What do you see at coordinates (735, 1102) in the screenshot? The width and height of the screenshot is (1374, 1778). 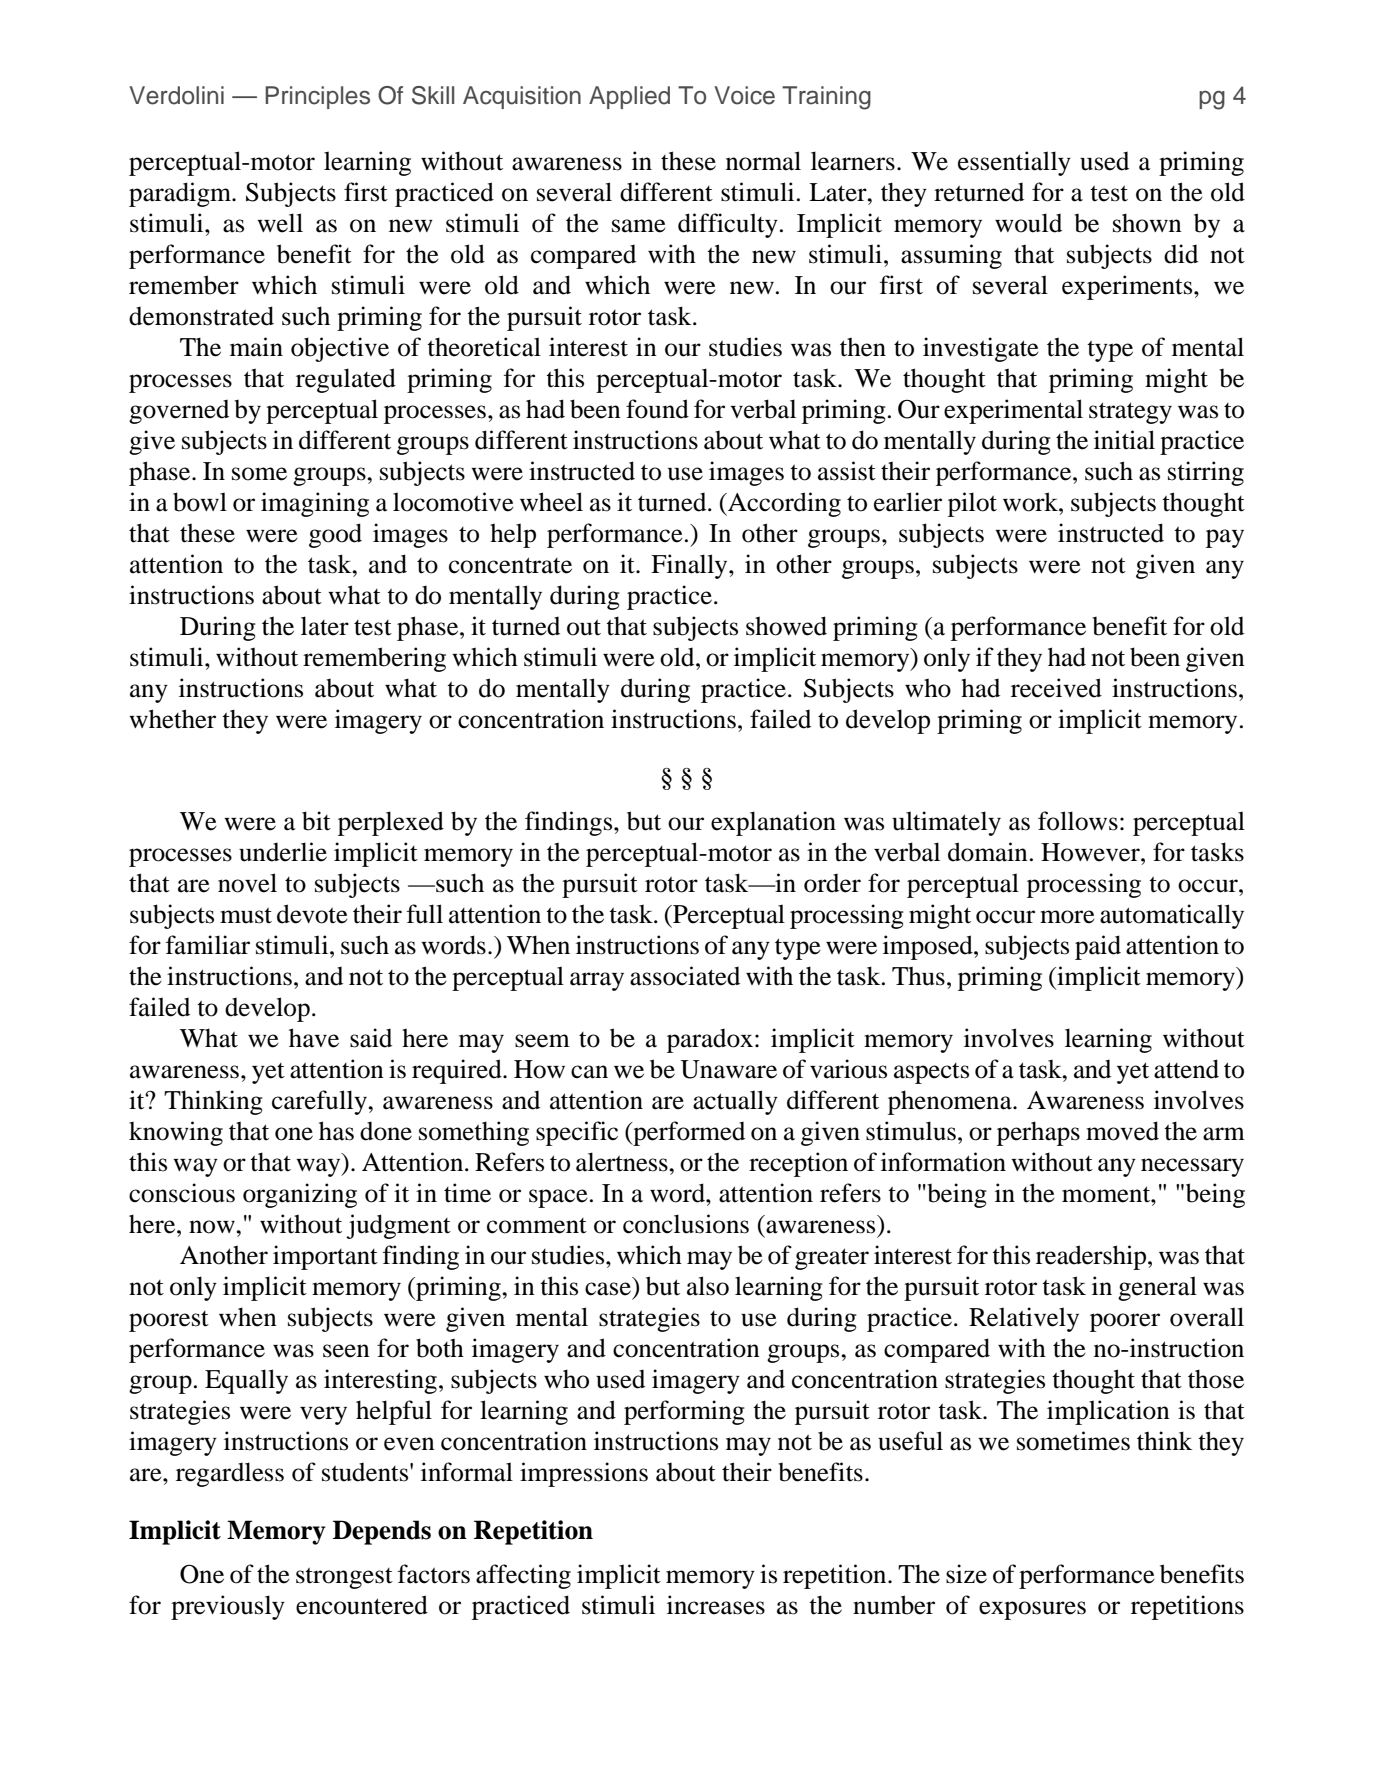 I see `actually` at bounding box center [735, 1102].
